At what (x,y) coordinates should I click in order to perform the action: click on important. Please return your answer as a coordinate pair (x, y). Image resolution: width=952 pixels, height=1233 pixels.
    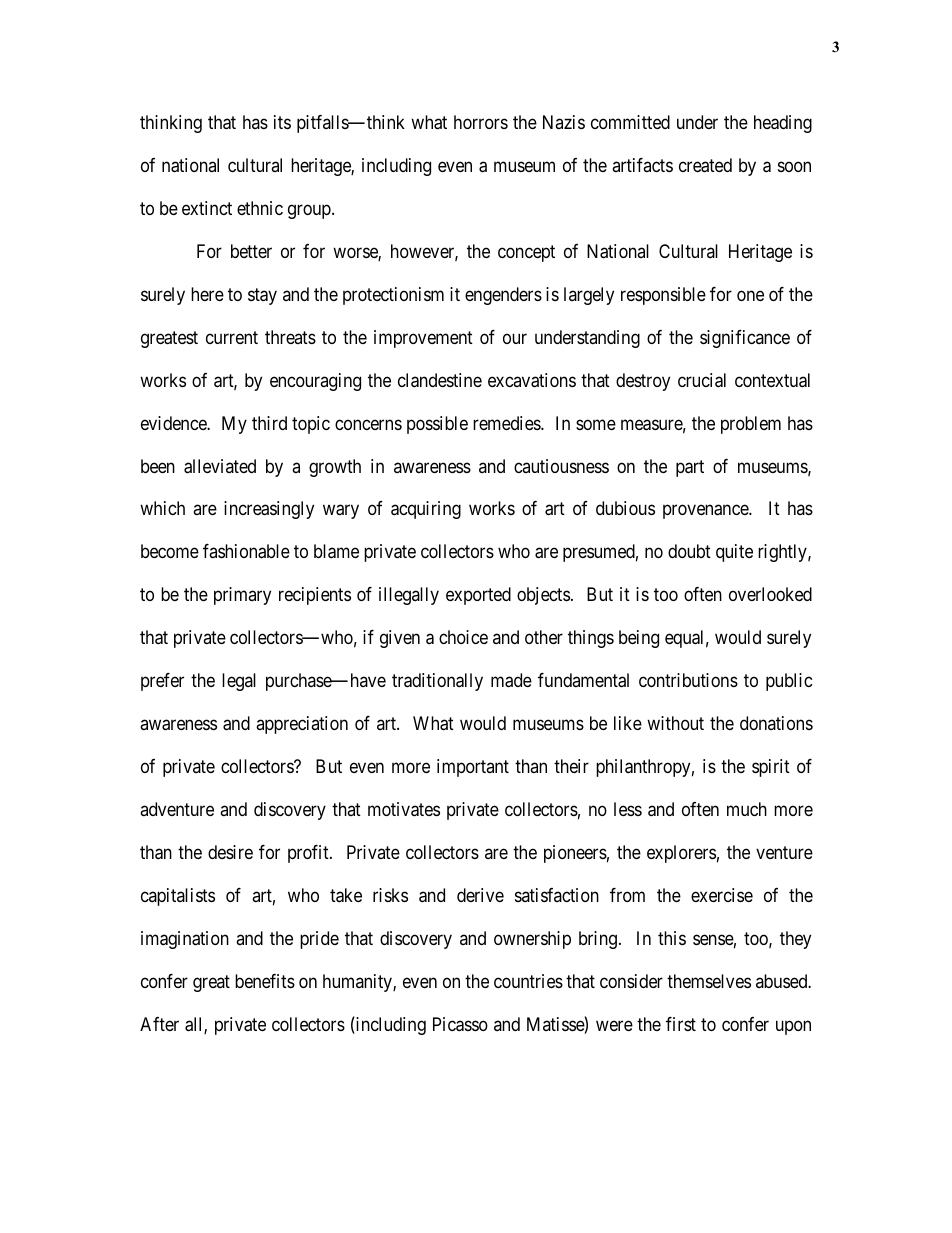
    Looking at the image, I should click on (473, 768).
